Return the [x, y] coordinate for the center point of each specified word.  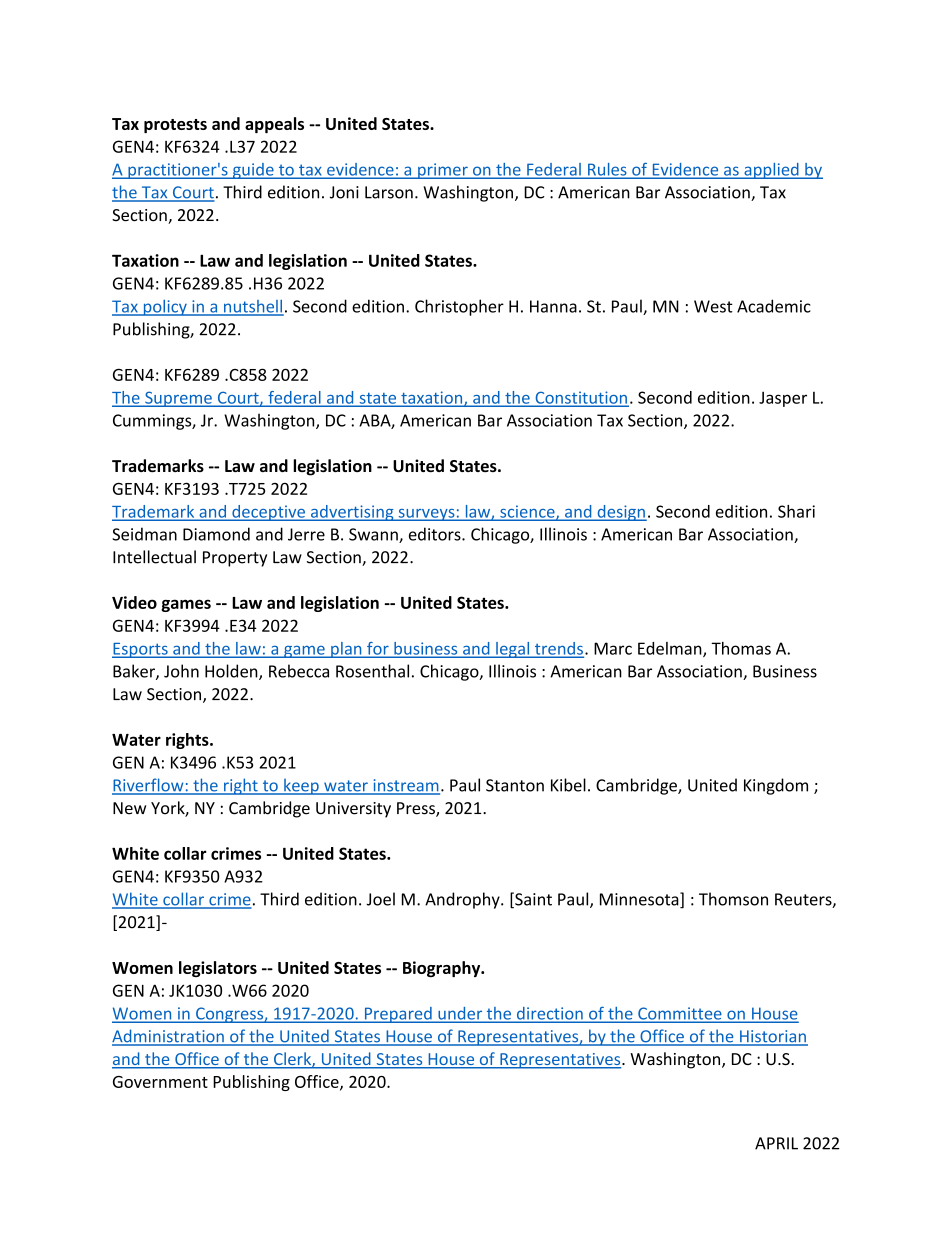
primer [443, 171]
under [460, 1014]
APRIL [776, 1143]
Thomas [741, 648]
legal [513, 650]
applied [771, 171]
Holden [232, 672]
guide [253, 171]
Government [160, 1082]
